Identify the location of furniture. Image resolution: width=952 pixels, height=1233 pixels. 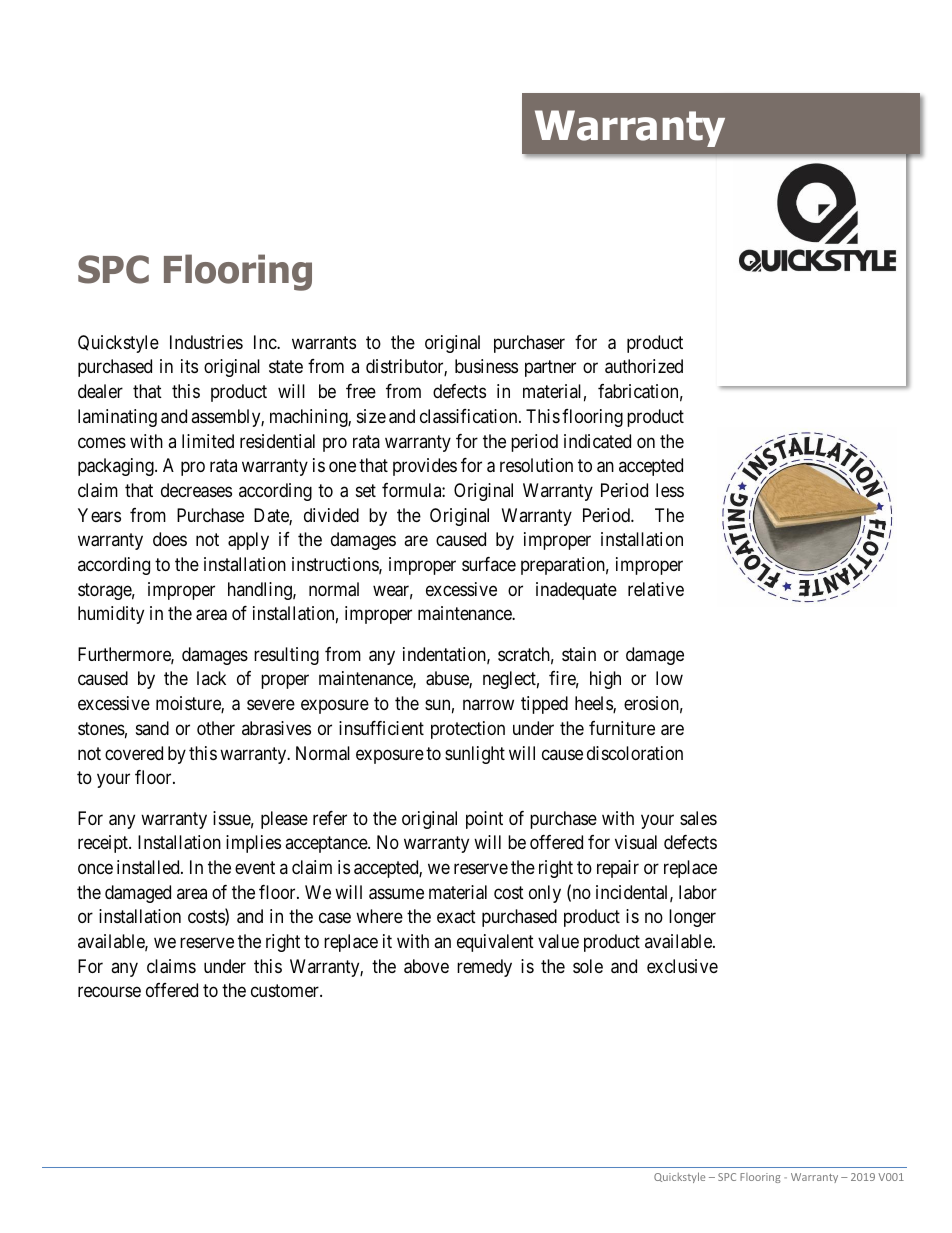
(622, 728).
